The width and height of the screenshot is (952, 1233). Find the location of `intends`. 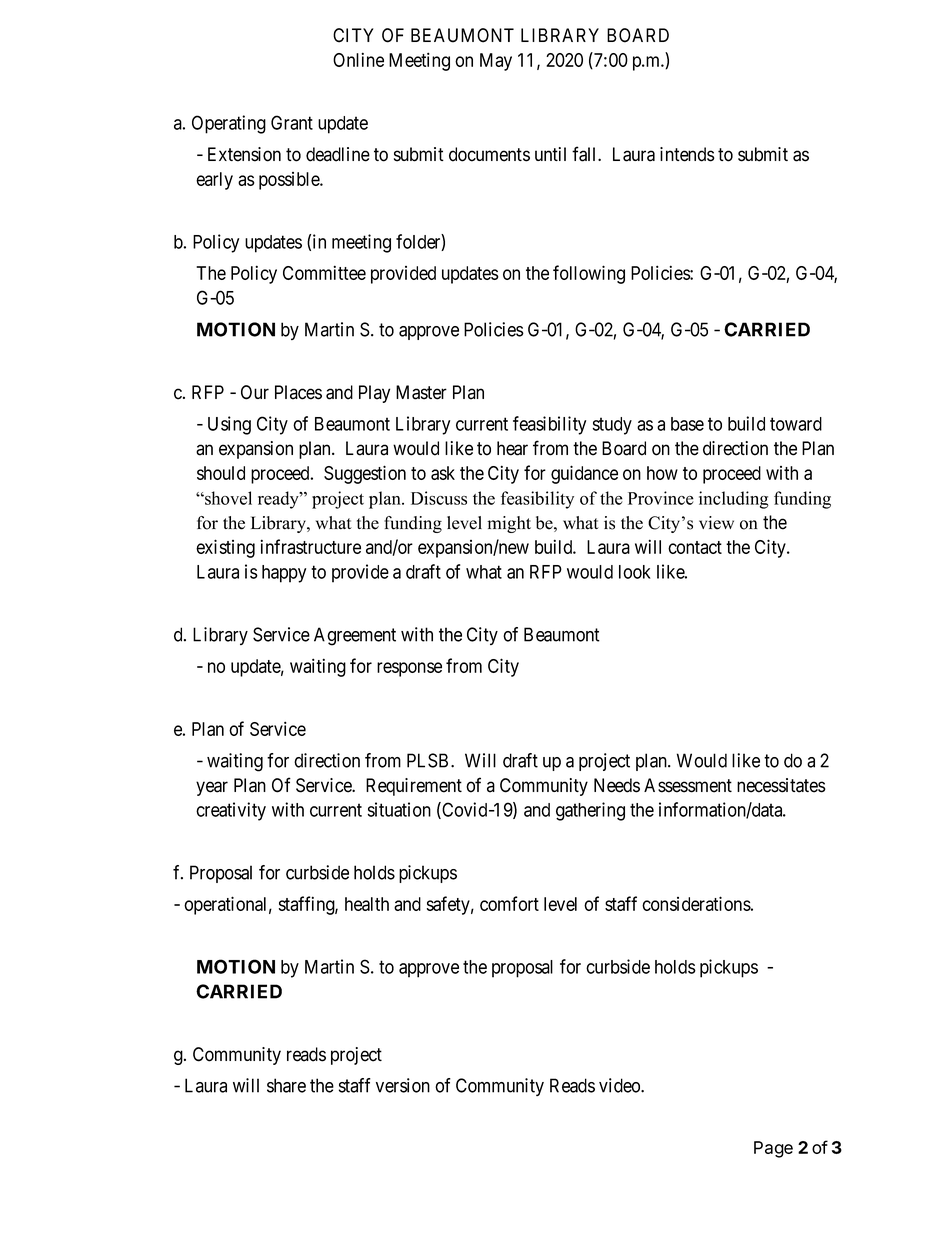

intends is located at coordinates (687, 154).
